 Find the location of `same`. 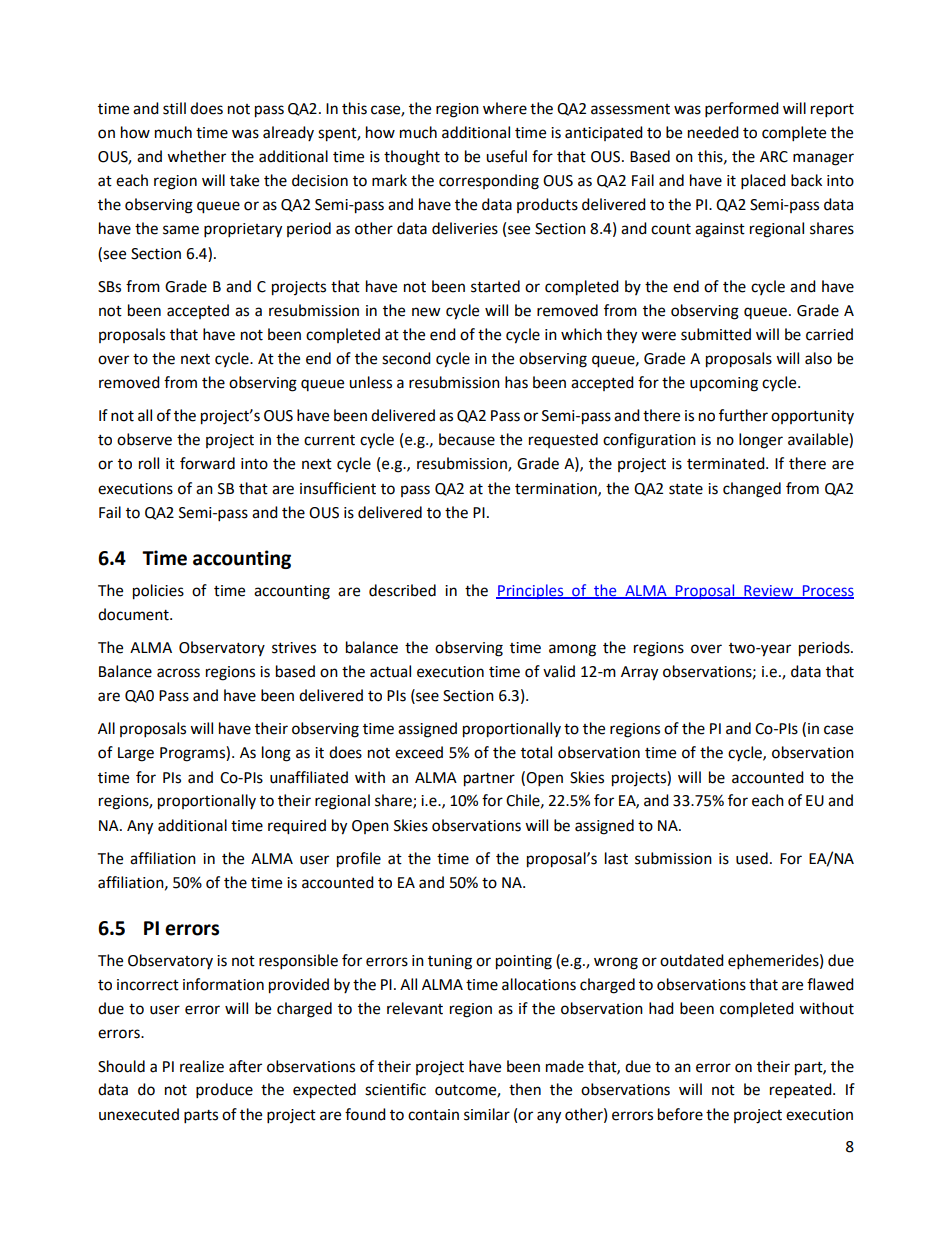

same is located at coordinates (181, 230).
